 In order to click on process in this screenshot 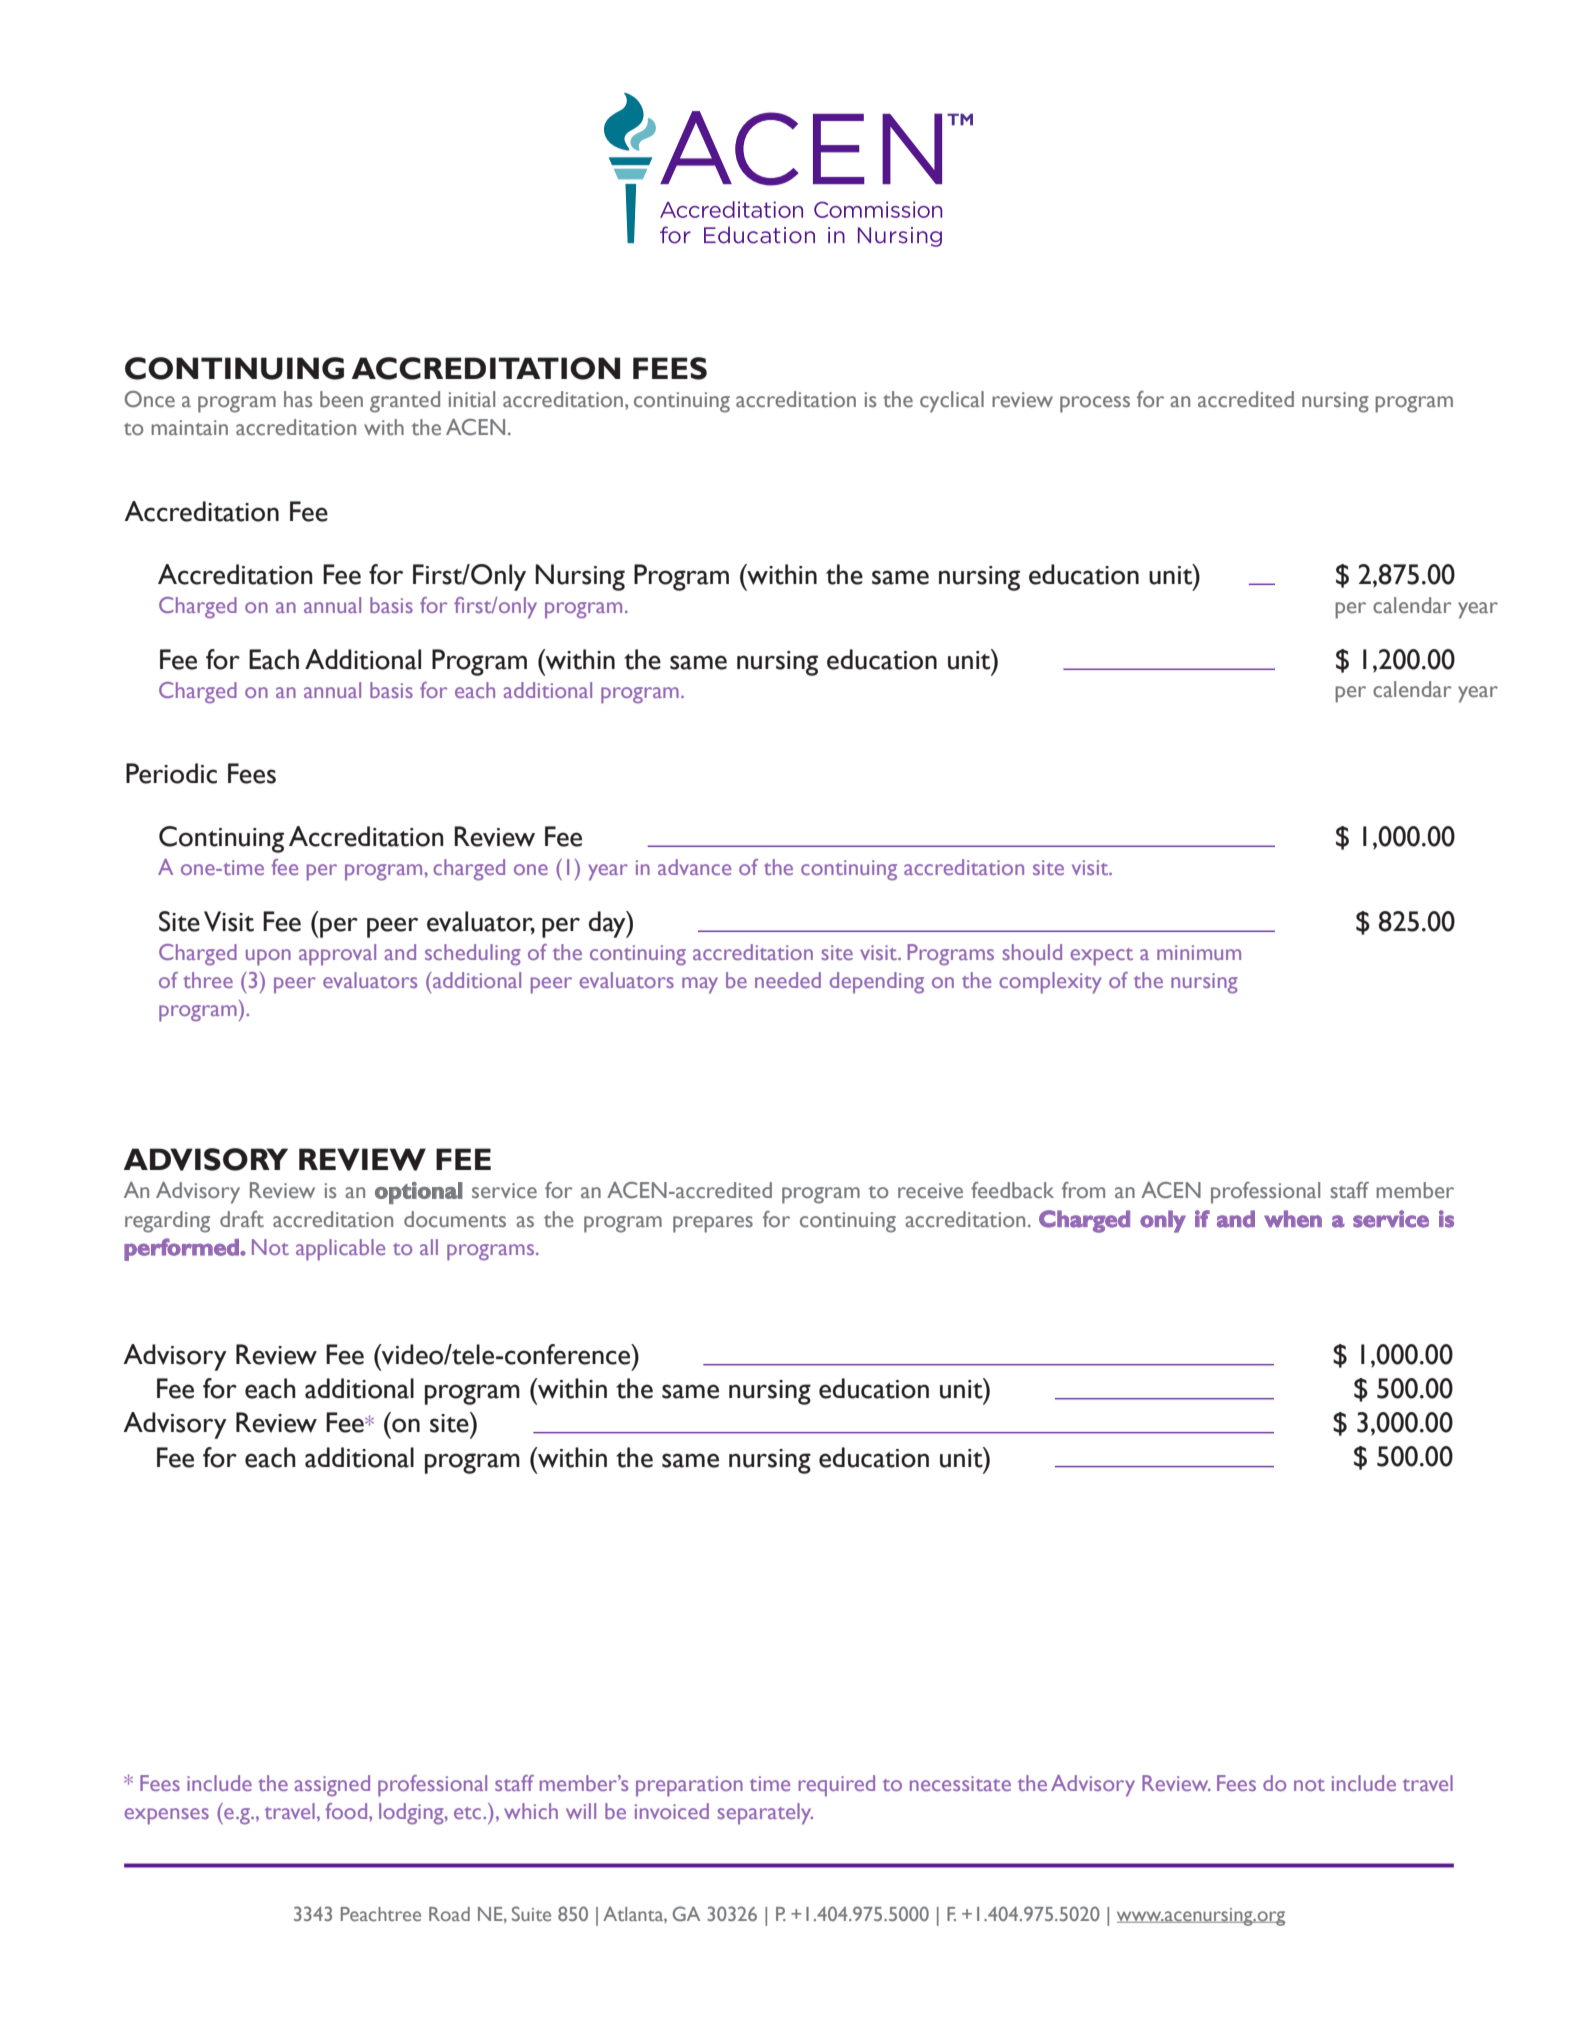, I will do `click(1095, 404)`.
